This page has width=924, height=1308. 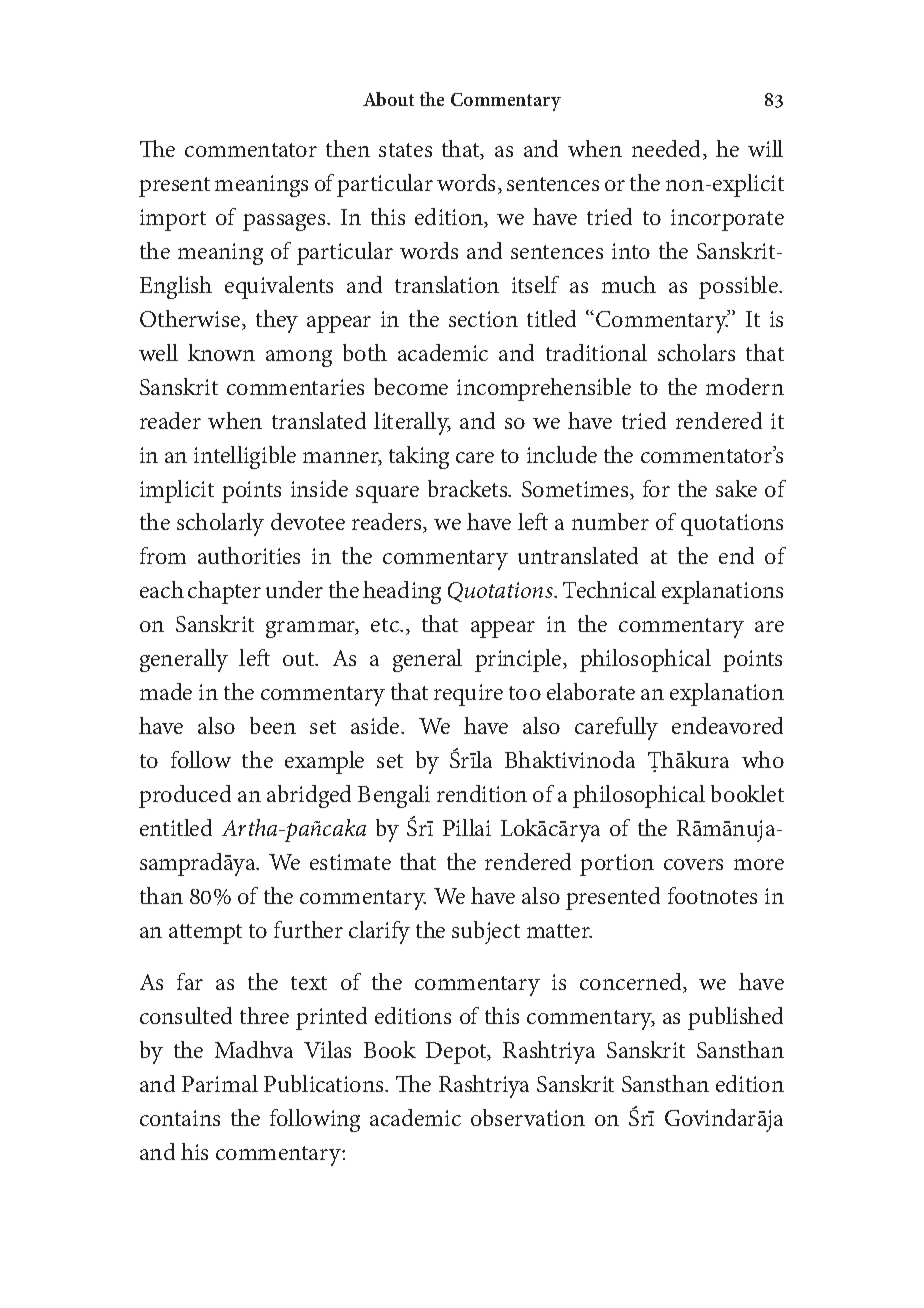 What do you see at coordinates (668, 150) in the page?
I see `needed` at bounding box center [668, 150].
